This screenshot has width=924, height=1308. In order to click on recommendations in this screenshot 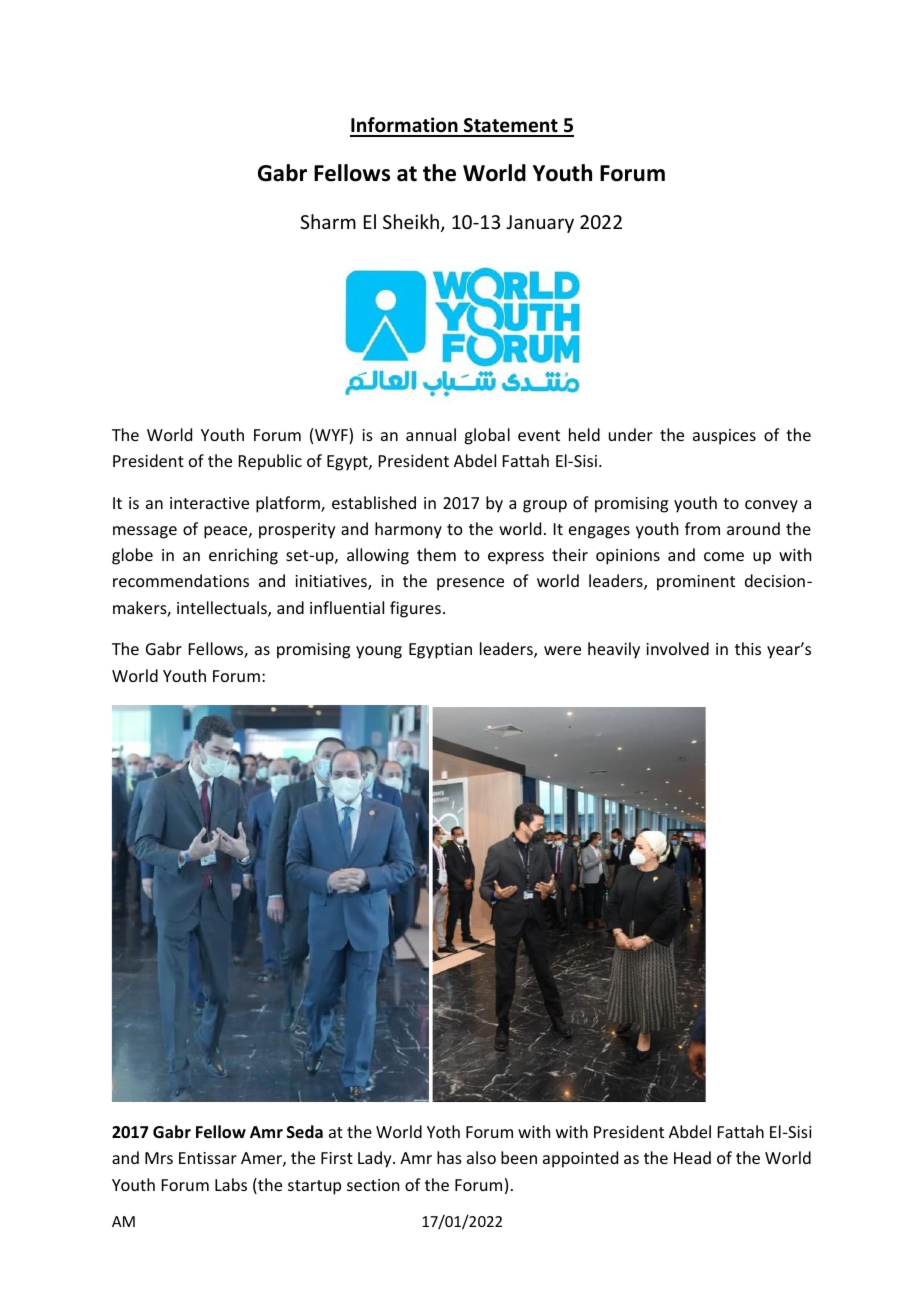, I will do `click(181, 580)`.
